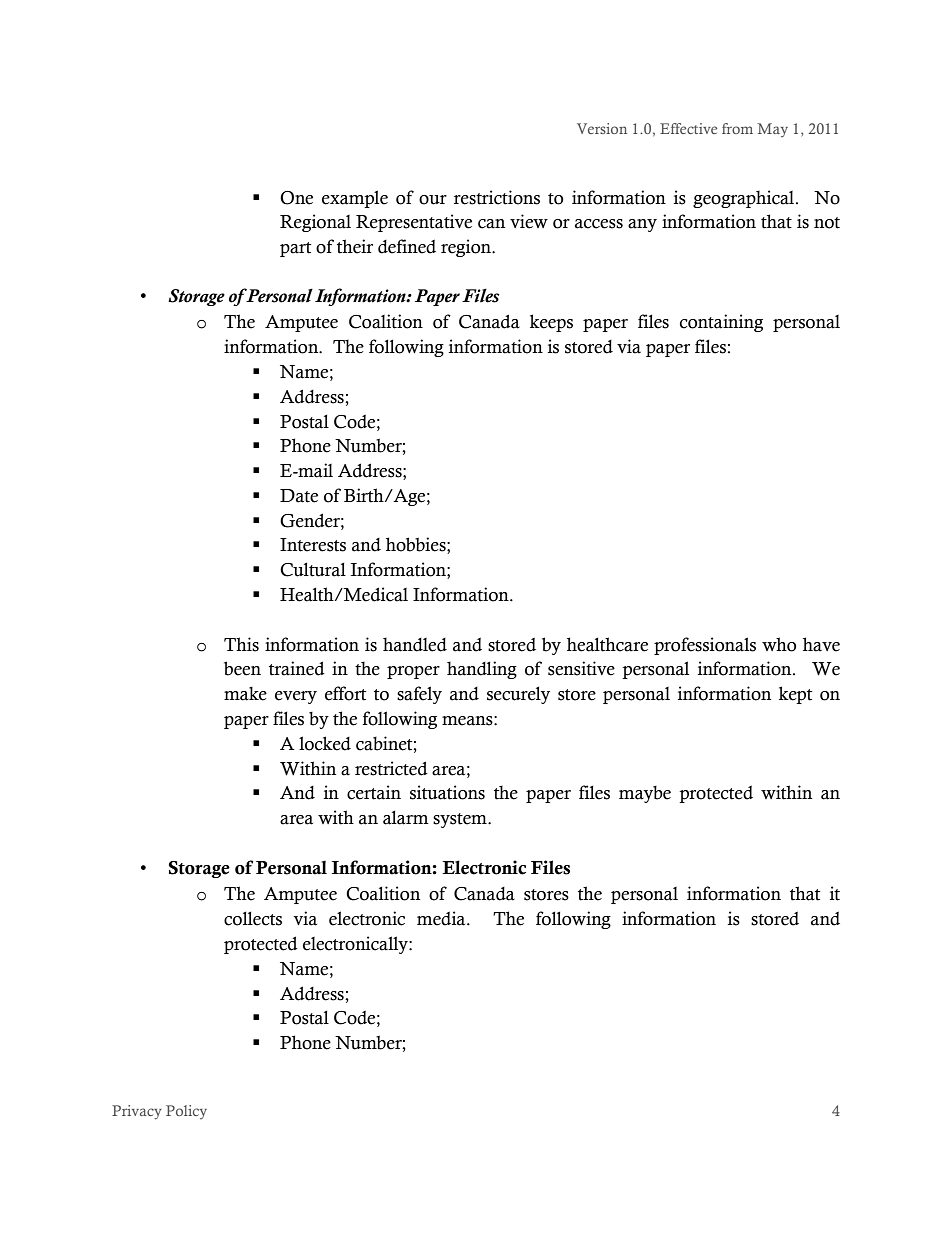 The image size is (952, 1233). What do you see at coordinates (186, 1112) in the screenshot?
I see `Policy` at bounding box center [186, 1112].
